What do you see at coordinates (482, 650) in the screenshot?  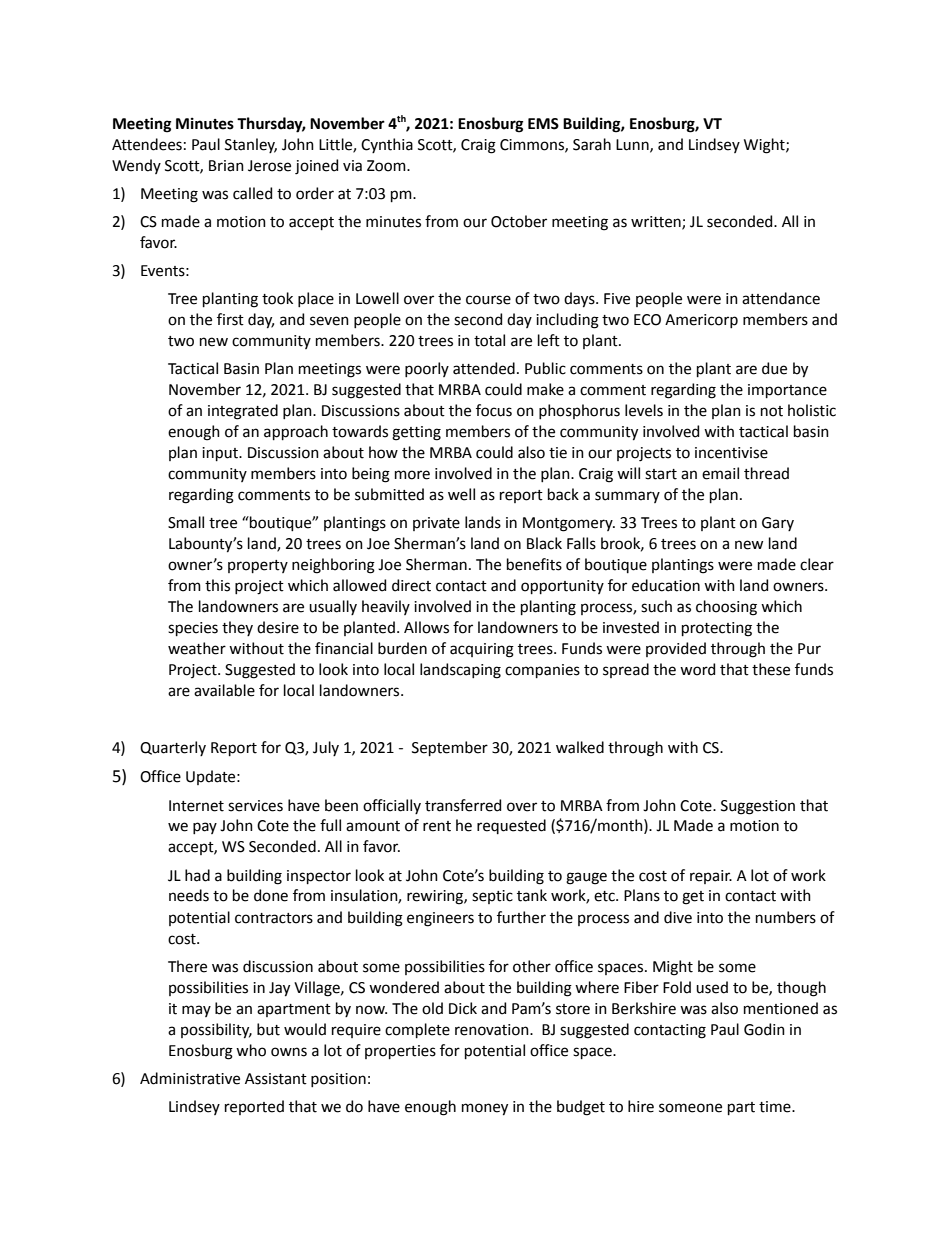 I see `acquiring` at bounding box center [482, 650].
